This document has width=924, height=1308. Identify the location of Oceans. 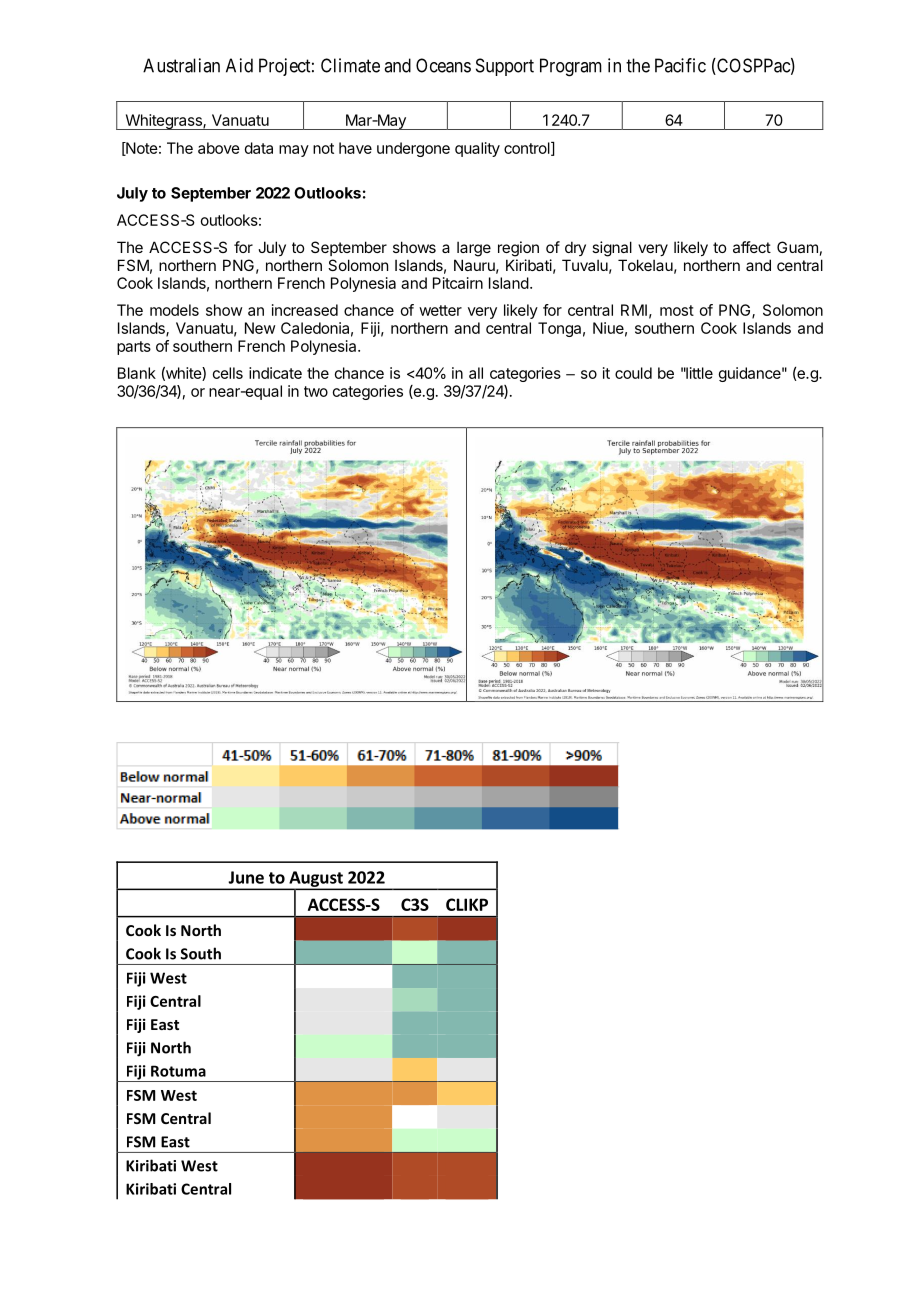
(443, 65).
